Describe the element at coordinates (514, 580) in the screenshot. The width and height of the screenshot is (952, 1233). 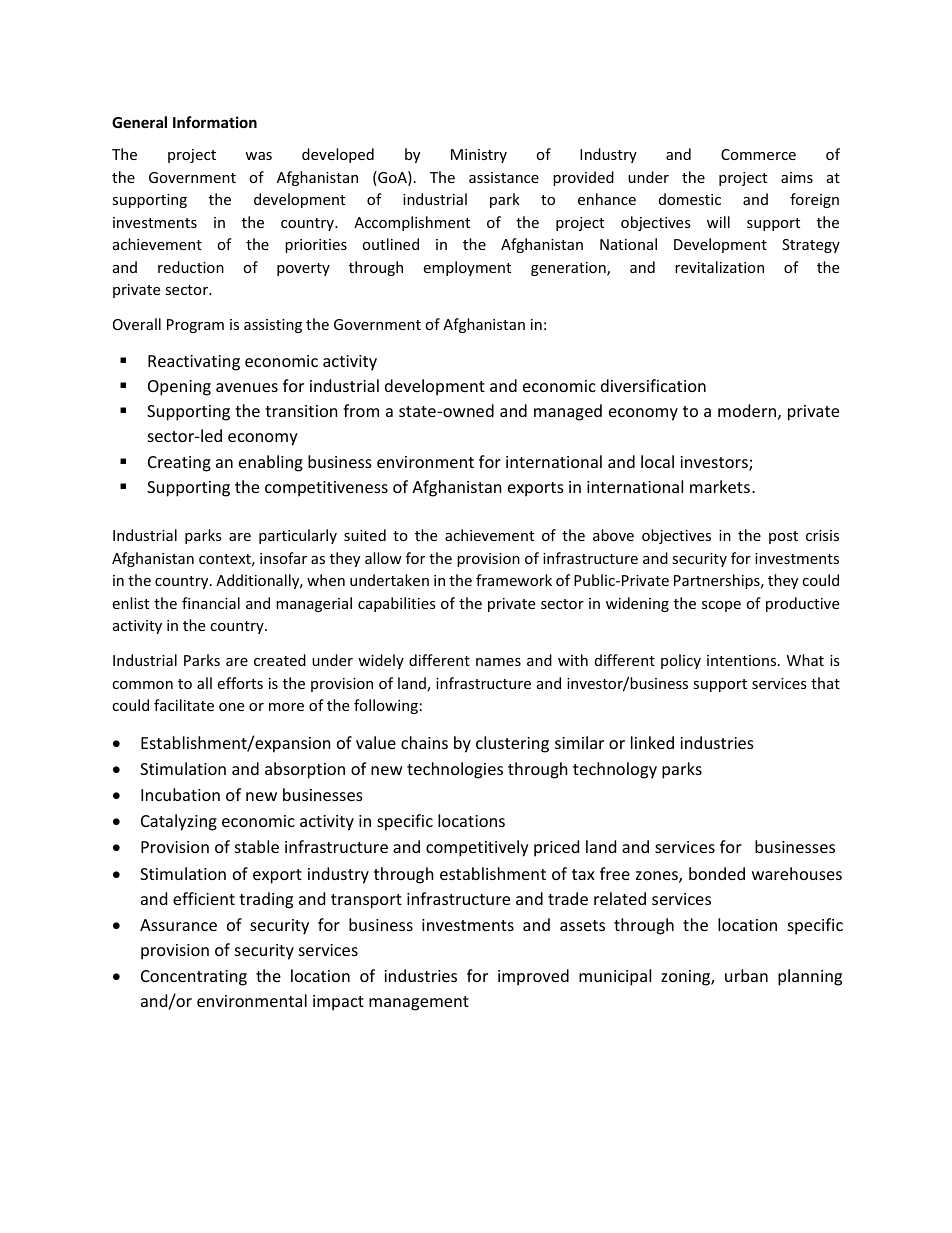
I see `framework` at that location.
